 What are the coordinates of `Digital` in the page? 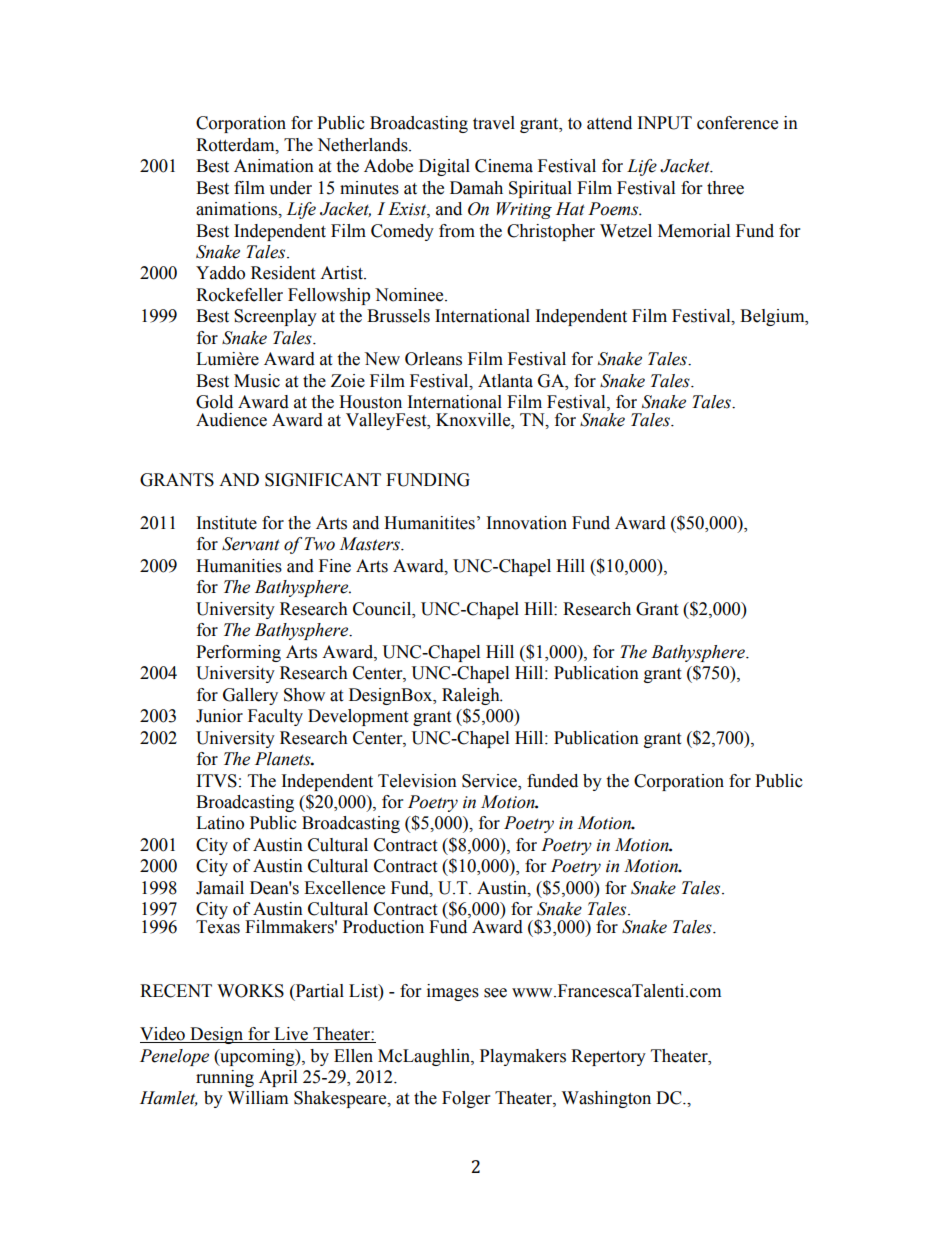 It's located at (444, 167).
